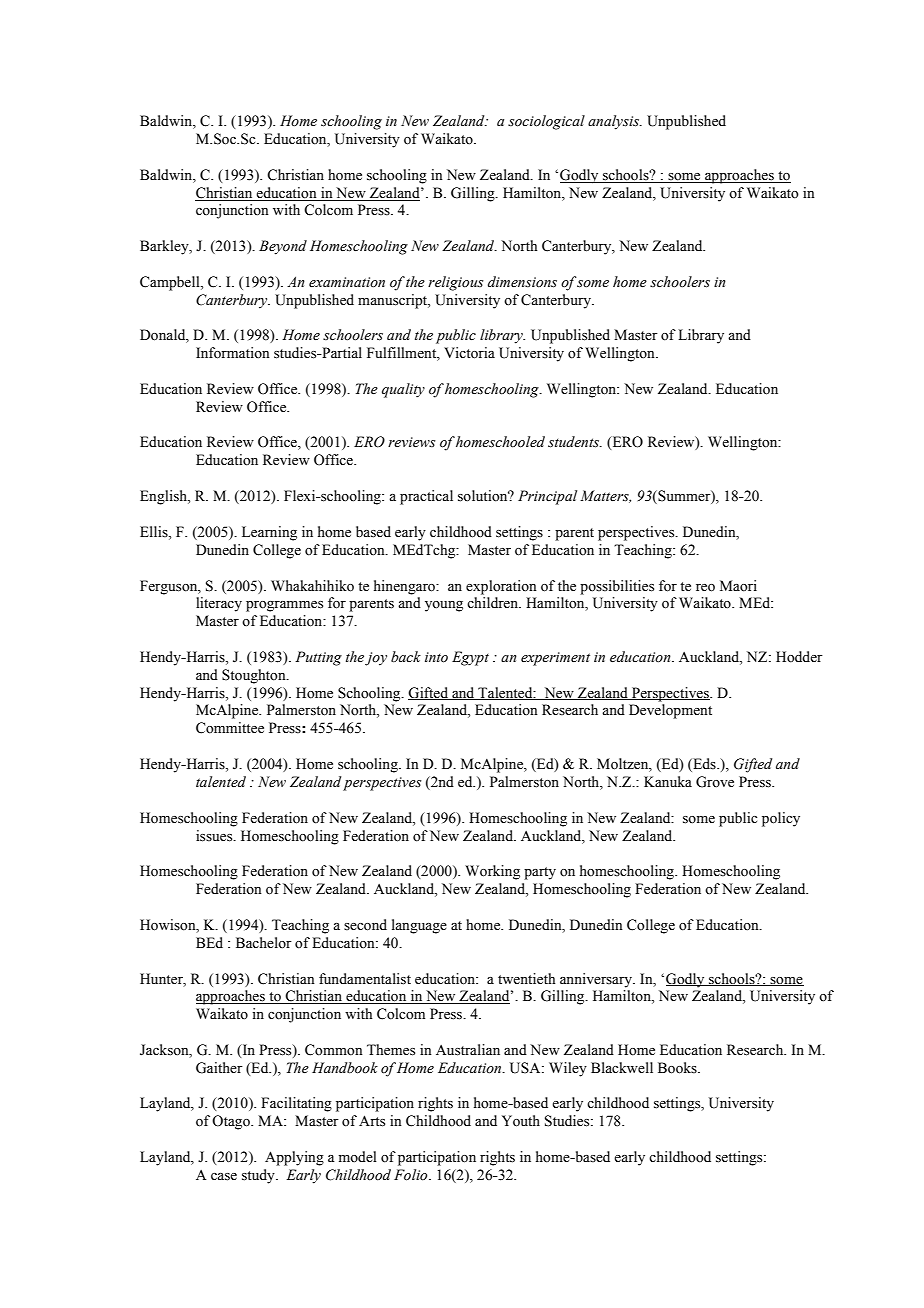 The image size is (924, 1308). What do you see at coordinates (781, 819) in the page?
I see `policy` at bounding box center [781, 819].
